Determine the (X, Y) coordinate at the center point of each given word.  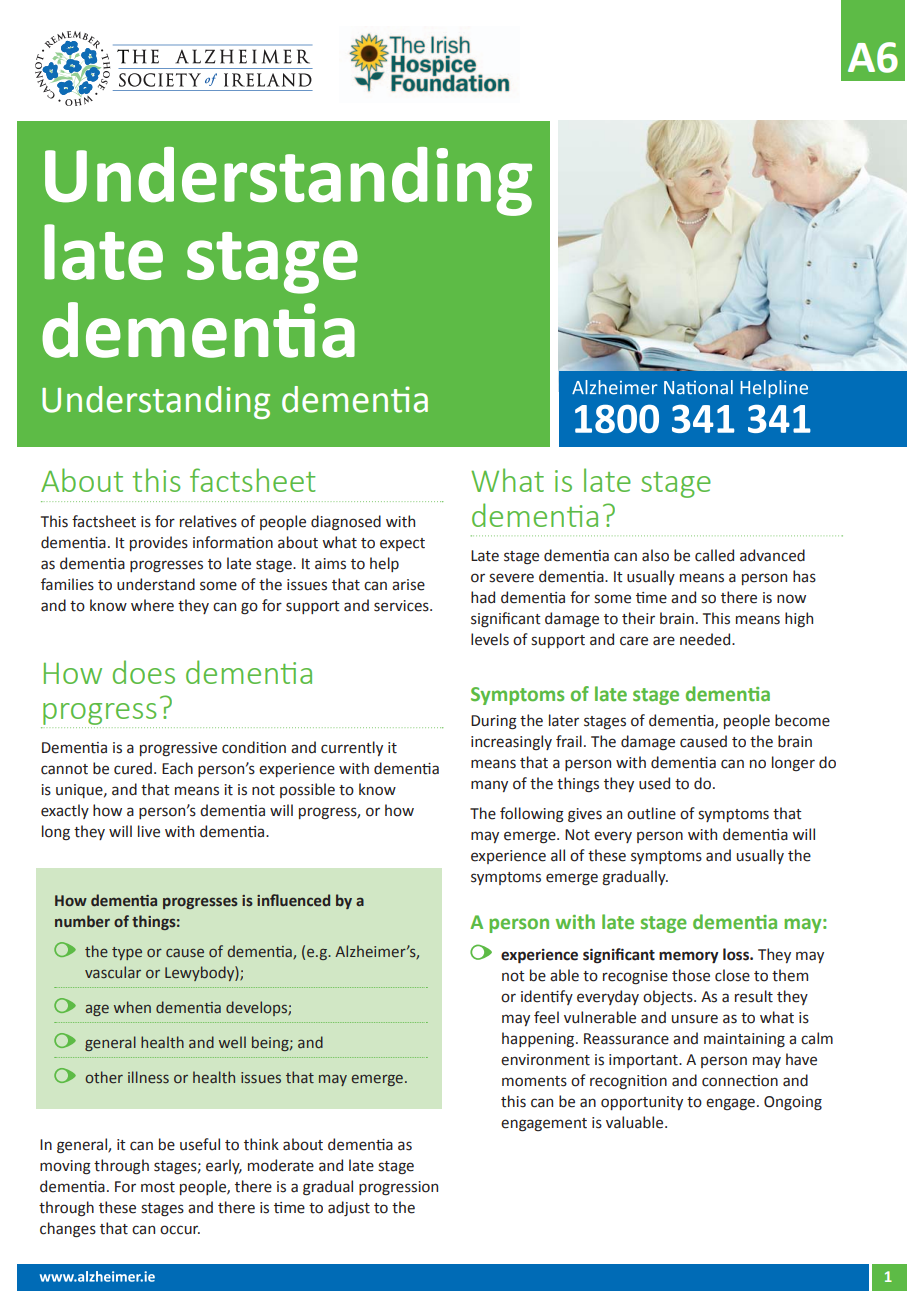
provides (159, 543)
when (132, 1007)
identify (547, 997)
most (158, 1187)
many (489, 786)
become (802, 720)
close (732, 975)
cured (133, 768)
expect (402, 544)
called (714, 555)
